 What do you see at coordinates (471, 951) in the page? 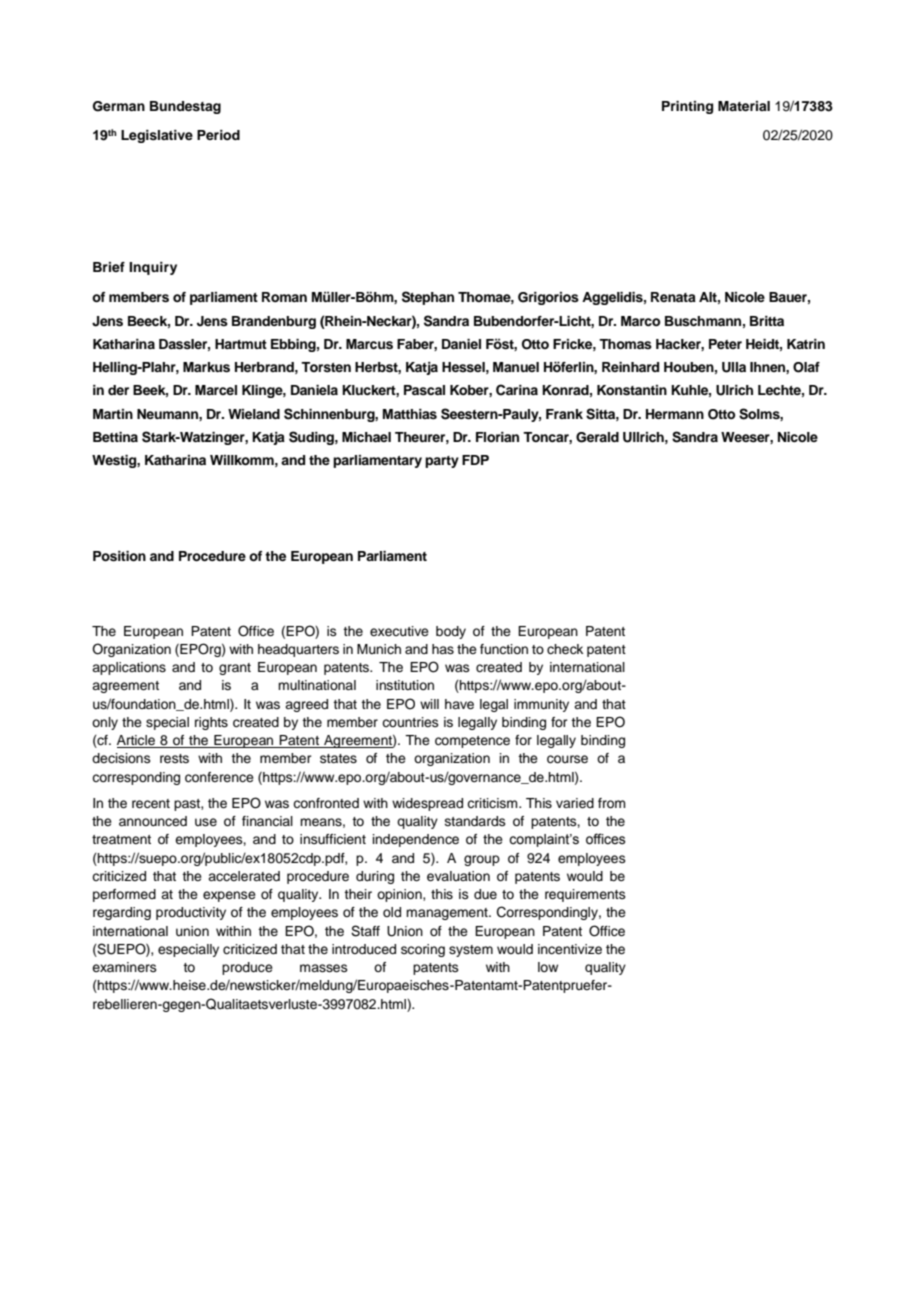
I see `system` at bounding box center [471, 951].
